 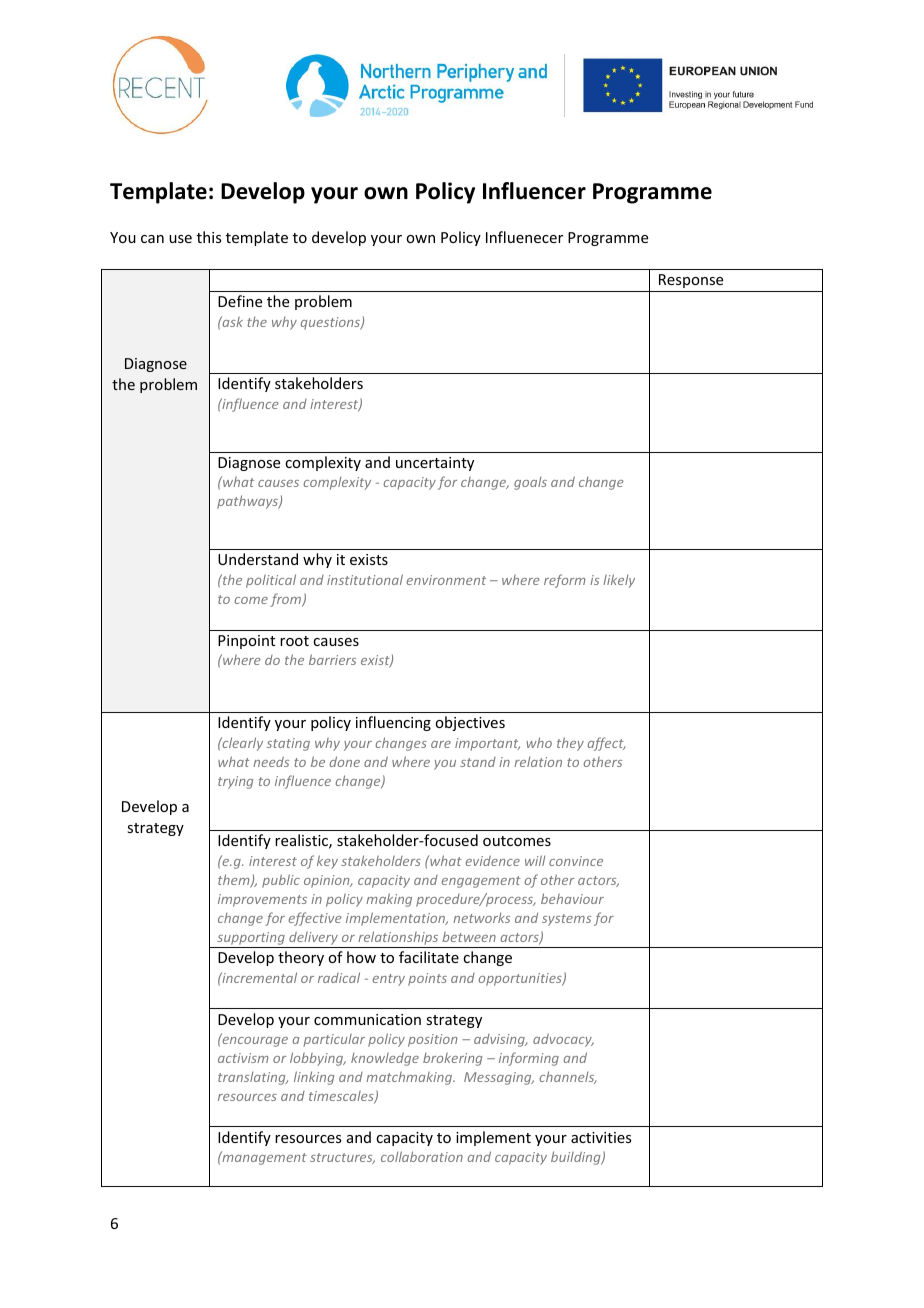 I want to click on systems, so click(x=566, y=920).
